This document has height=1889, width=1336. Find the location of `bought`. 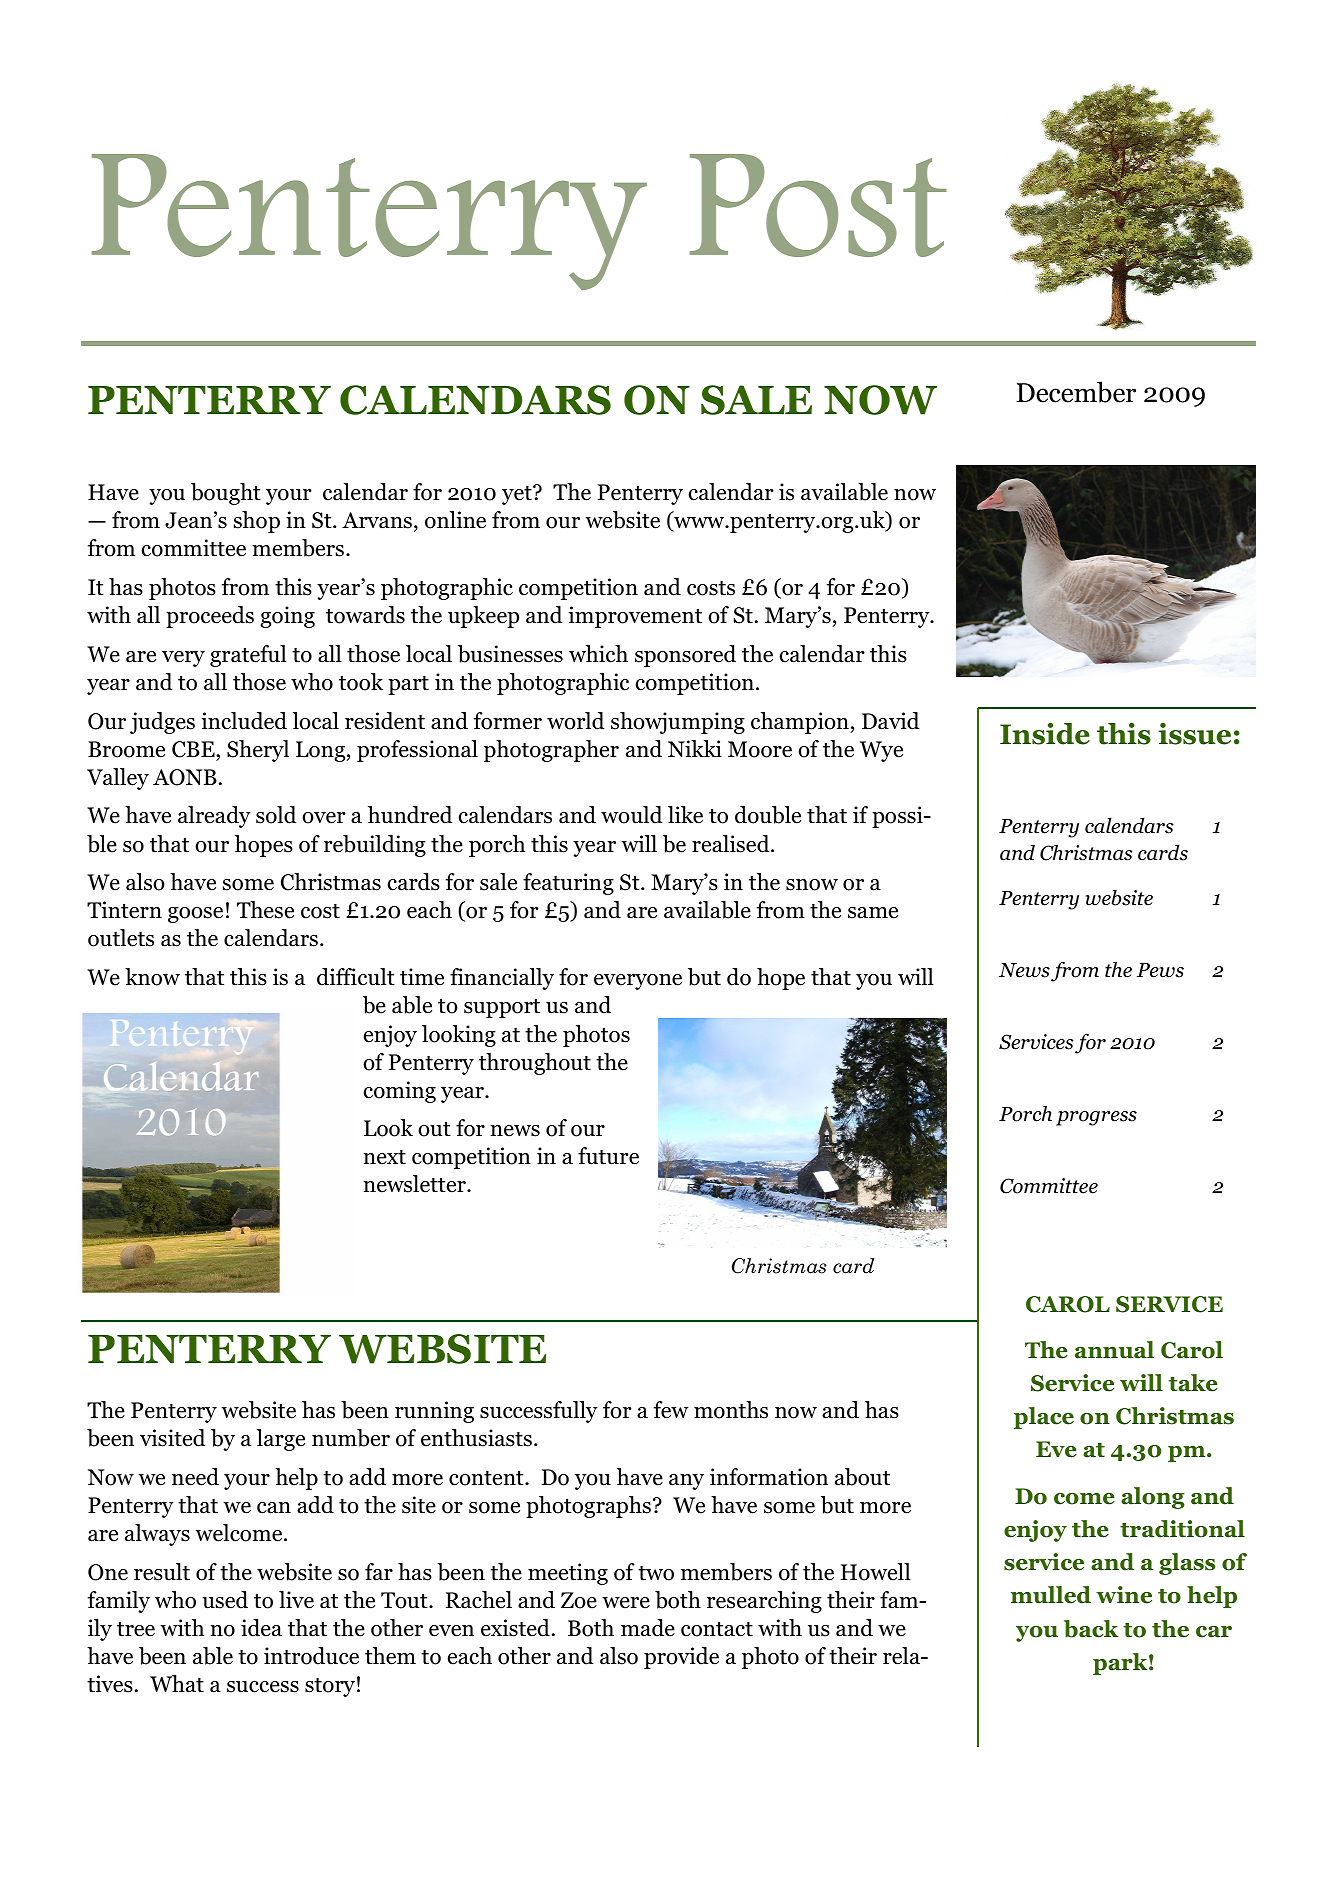

bought is located at coordinates (226, 494).
